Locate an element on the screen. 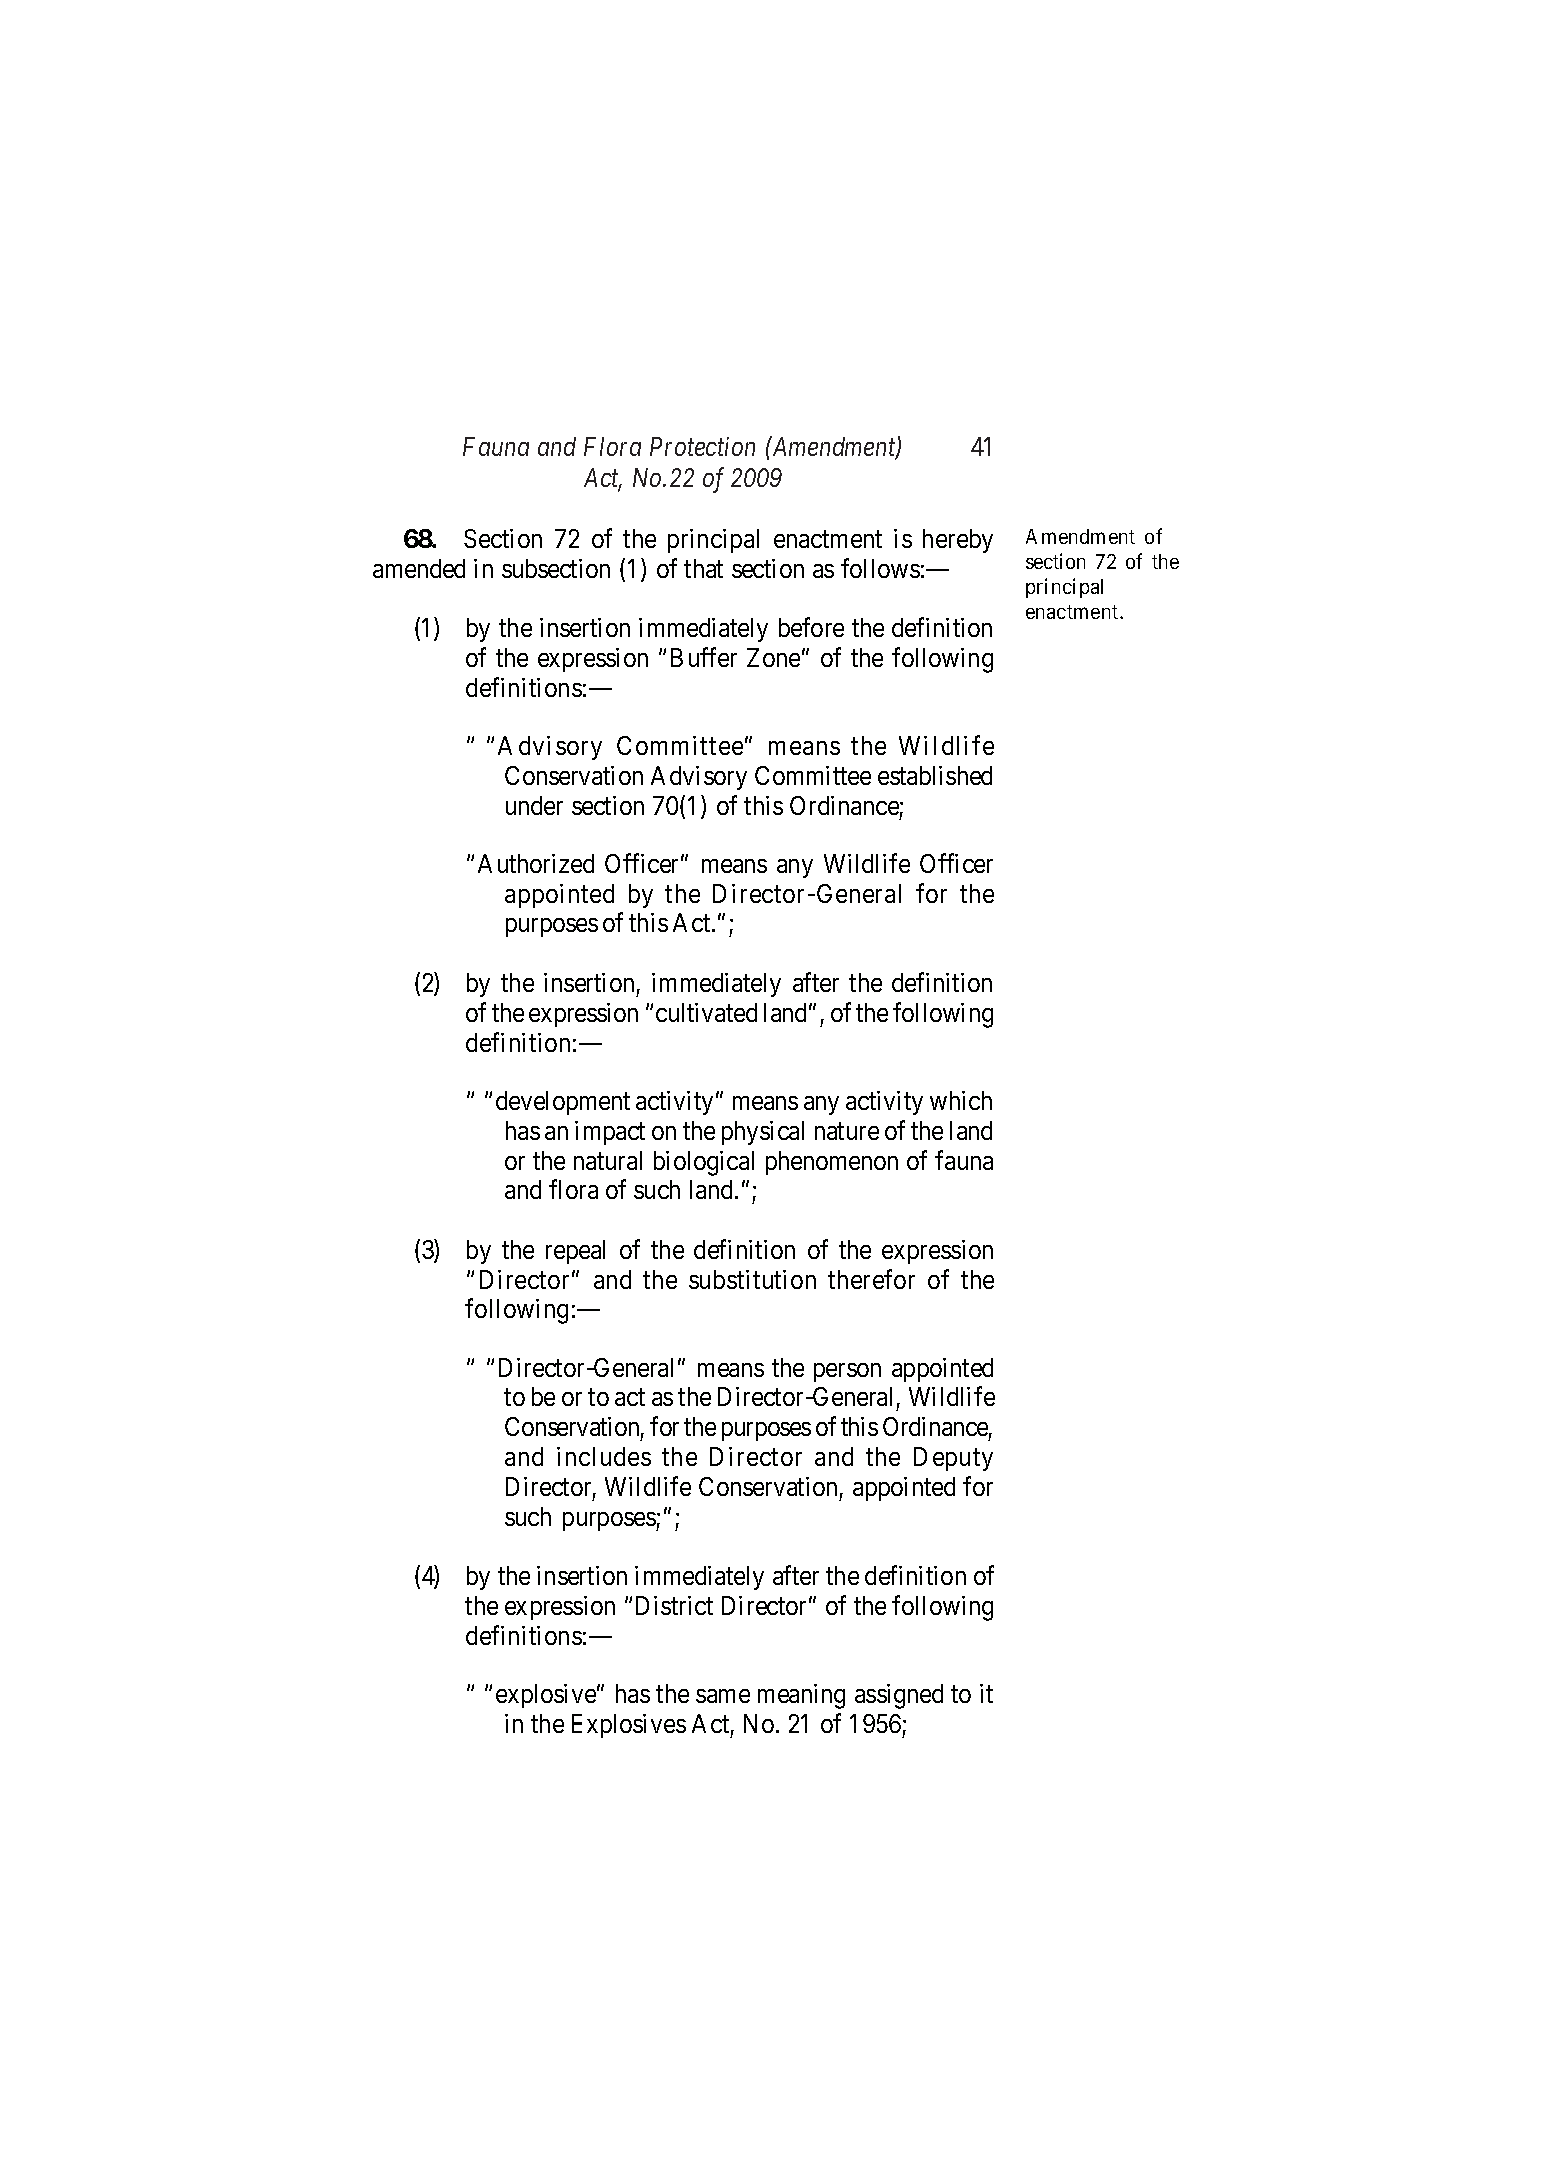  which is located at coordinates (961, 1100).
